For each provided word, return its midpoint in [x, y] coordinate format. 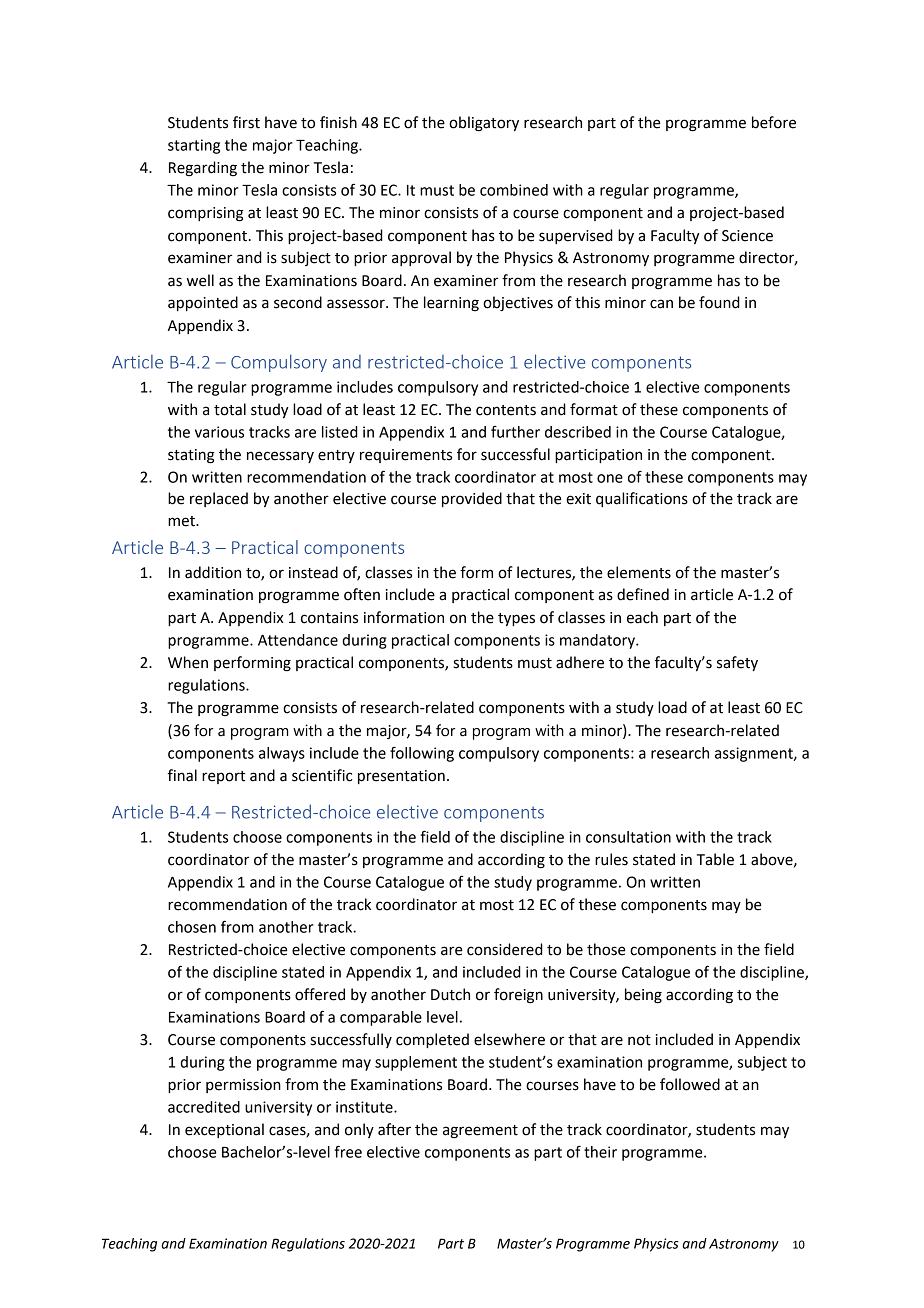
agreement [480, 1132]
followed [690, 1084]
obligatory [484, 124]
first [246, 122]
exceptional [224, 1130]
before [774, 122]
